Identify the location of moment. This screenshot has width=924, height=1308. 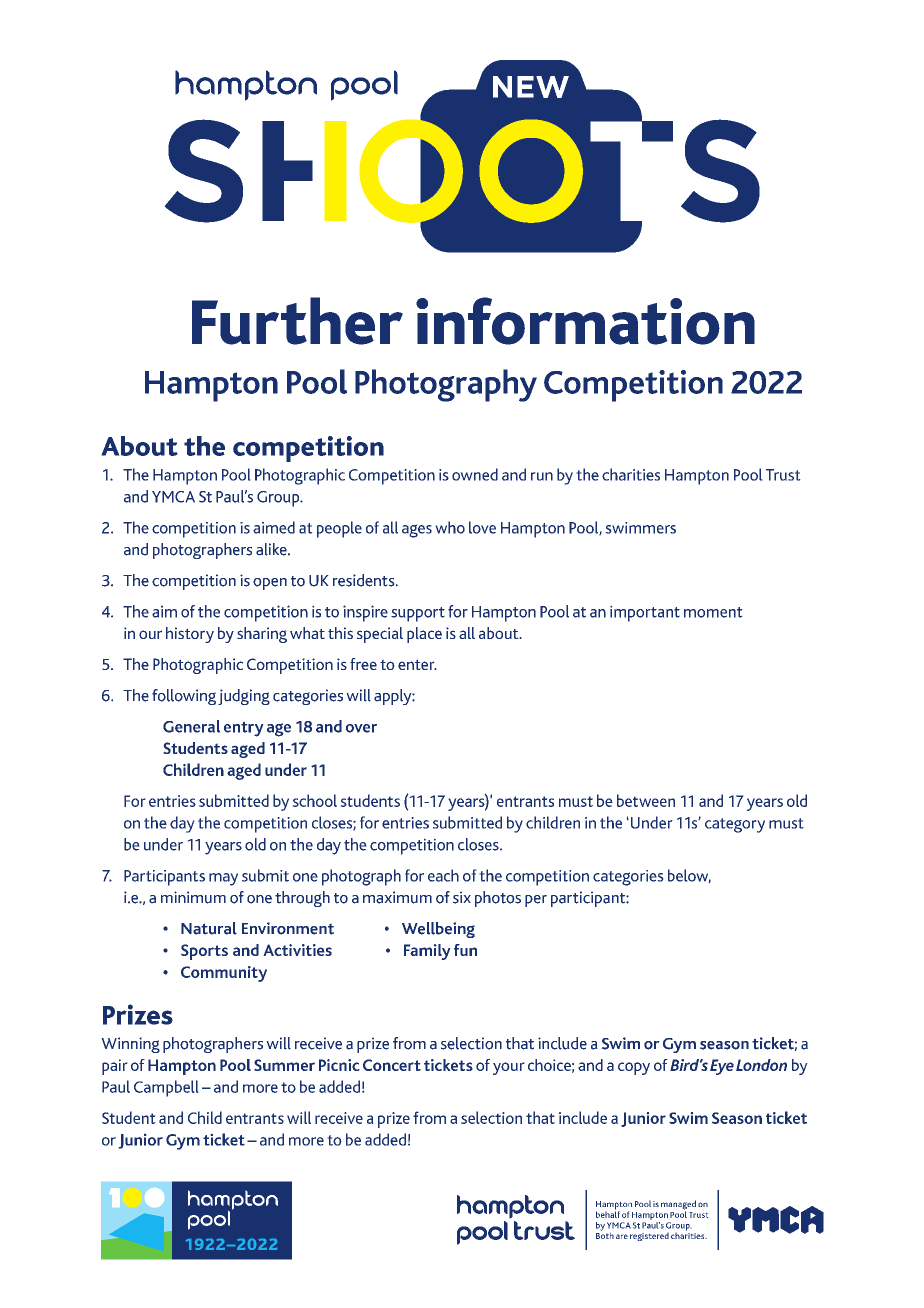
(713, 612).
